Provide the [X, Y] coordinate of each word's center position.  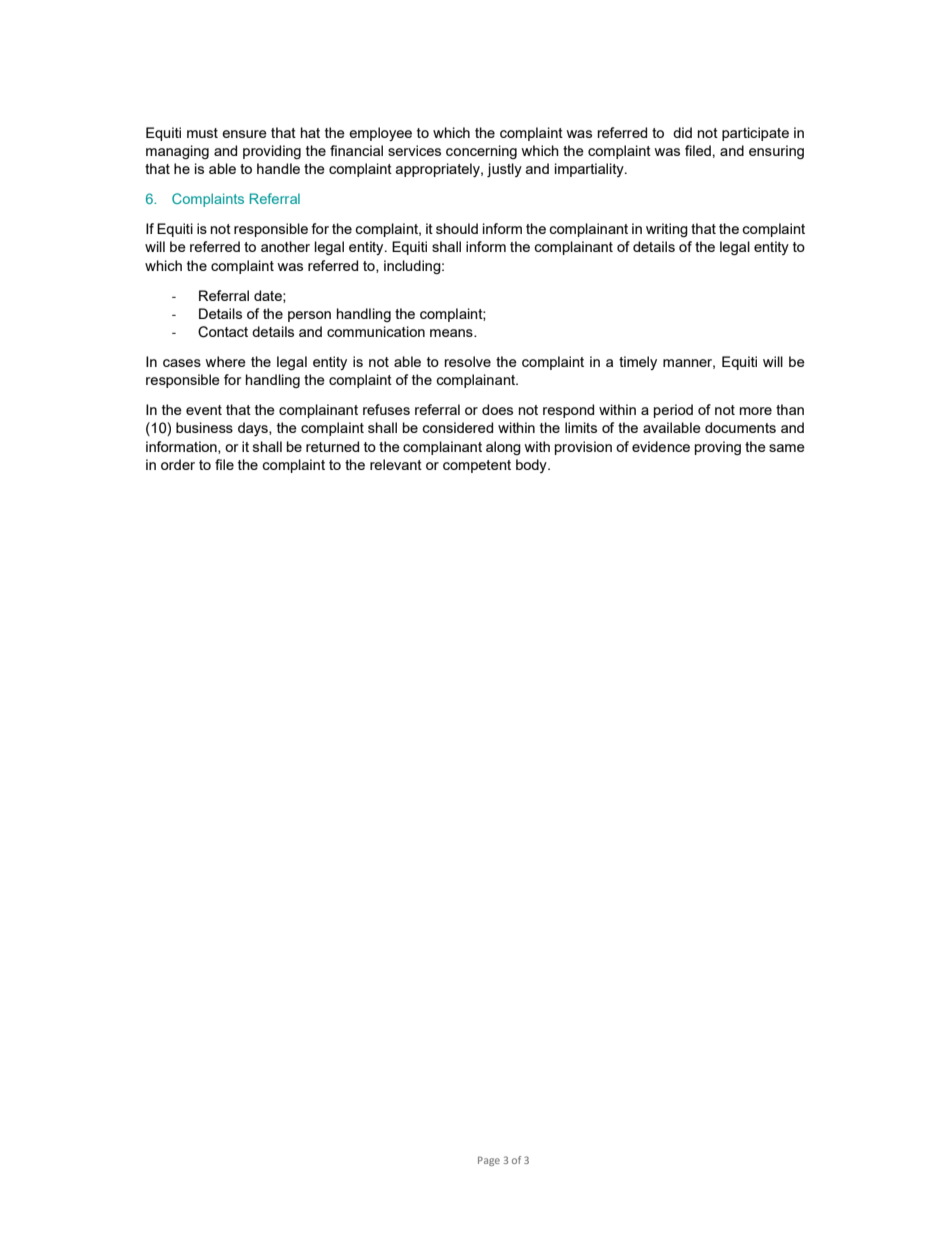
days [254, 429]
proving [718, 448]
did [682, 132]
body [532, 466]
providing [272, 152]
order [178, 464]
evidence [661, 446]
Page [489, 1161]
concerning [481, 152]
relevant [396, 464]
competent [477, 466]
